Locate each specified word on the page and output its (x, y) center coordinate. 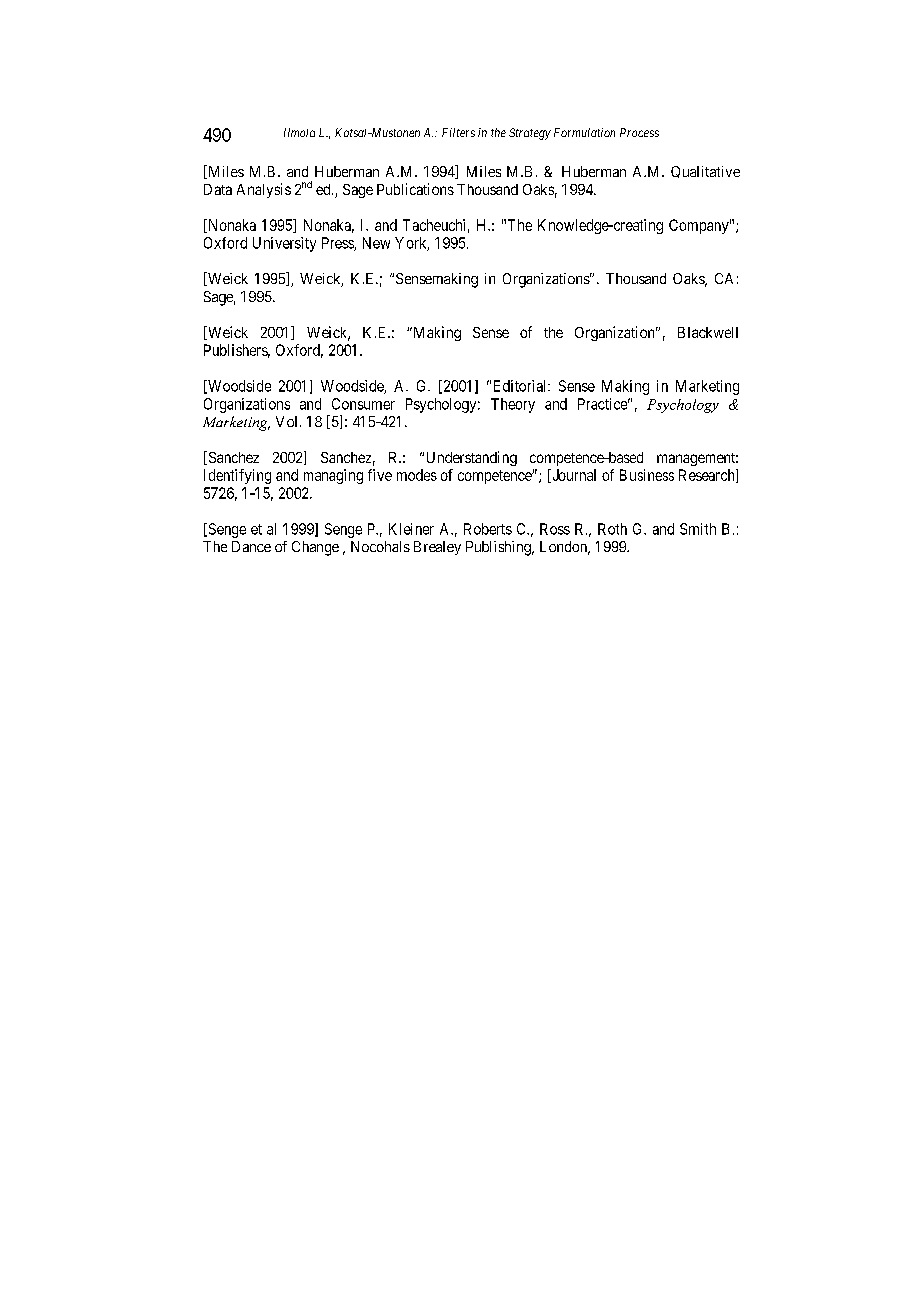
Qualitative (705, 172)
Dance (251, 546)
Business (647, 475)
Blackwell (708, 332)
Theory (513, 405)
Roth (612, 529)
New (376, 243)
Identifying (237, 476)
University (284, 244)
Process (639, 132)
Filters (458, 132)
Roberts (488, 529)
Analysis (264, 190)
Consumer (363, 404)
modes (417, 475)
